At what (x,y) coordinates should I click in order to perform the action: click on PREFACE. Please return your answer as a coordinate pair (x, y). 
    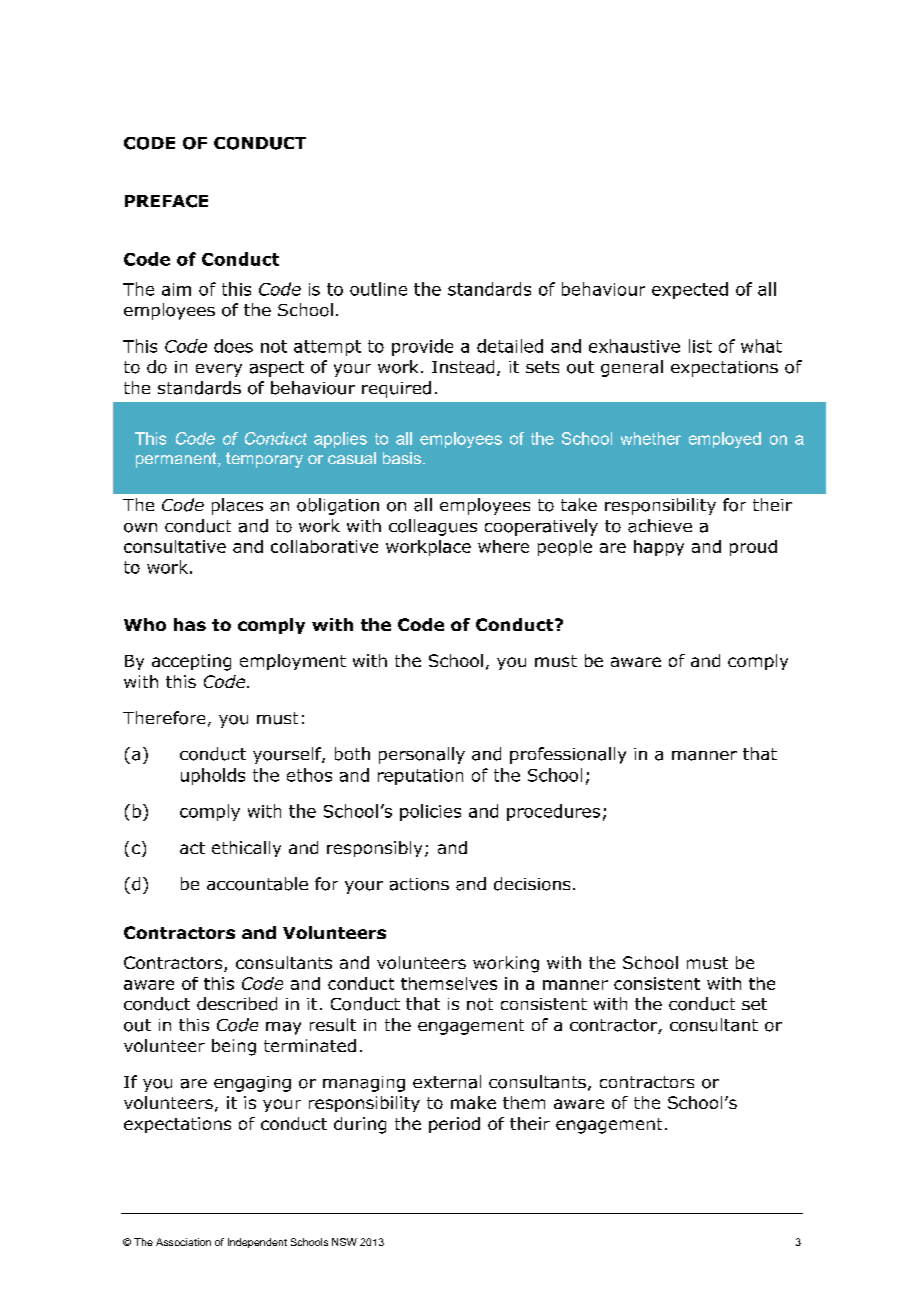
    Looking at the image, I should click on (166, 201).
